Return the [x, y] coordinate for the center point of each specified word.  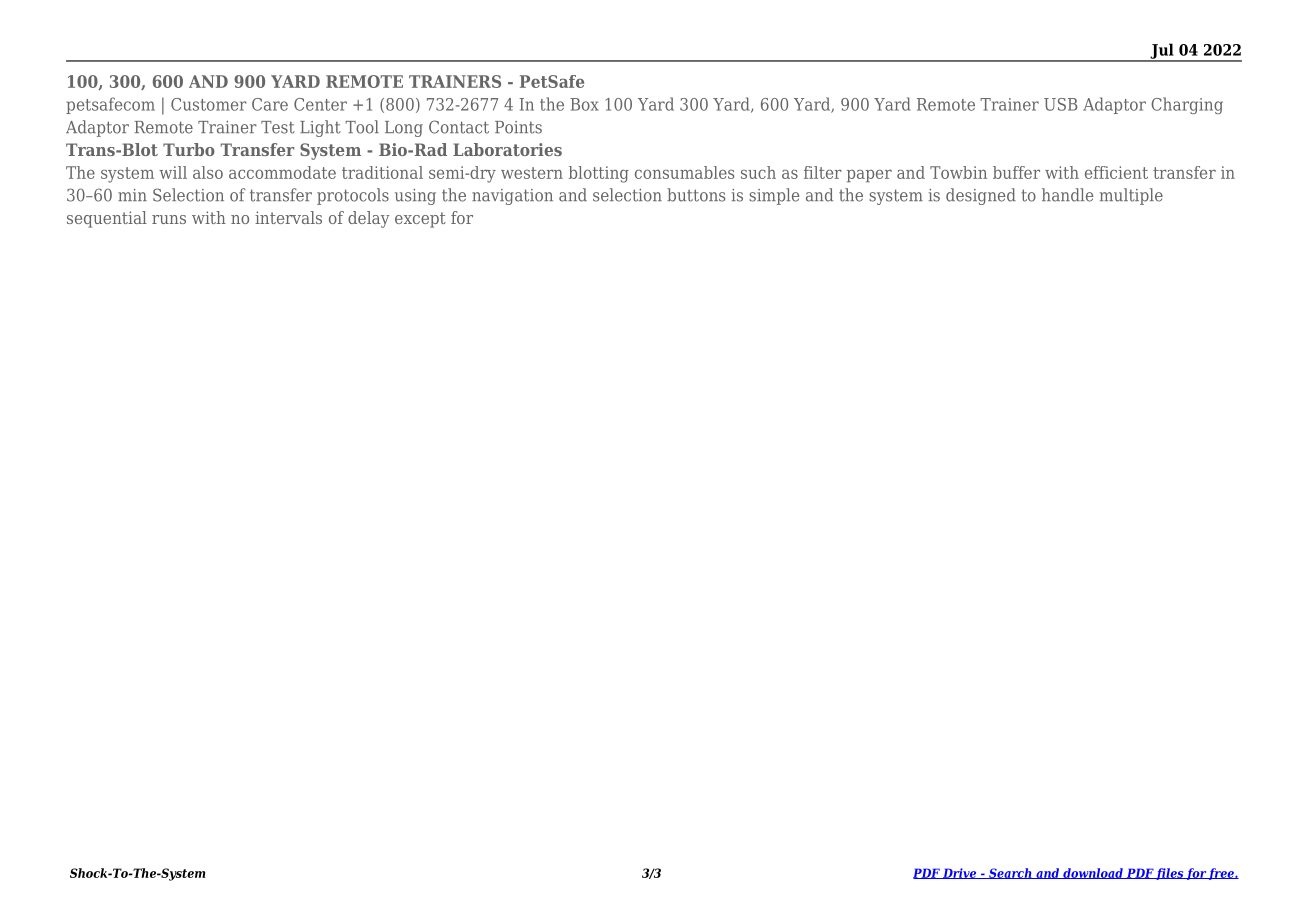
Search [1010, 873]
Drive [960, 873]
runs [169, 219]
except [420, 220]
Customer [209, 104]
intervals [288, 217]
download [1093, 873]
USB [1060, 104]
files [1170, 874]
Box [584, 104]
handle [1067, 195]
